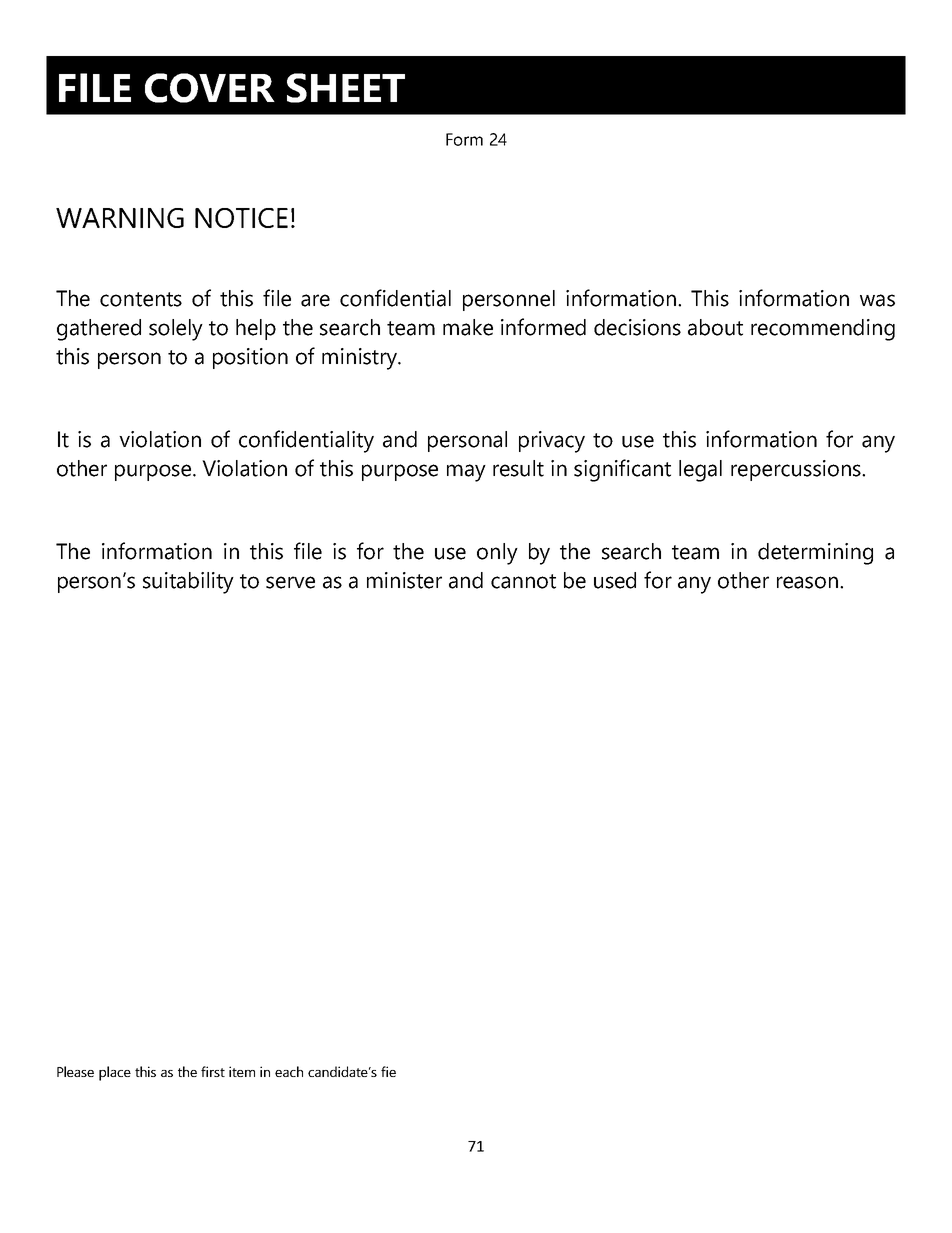 Image resolution: width=952 pixels, height=1233 pixels. I want to click on place, so click(115, 1073).
